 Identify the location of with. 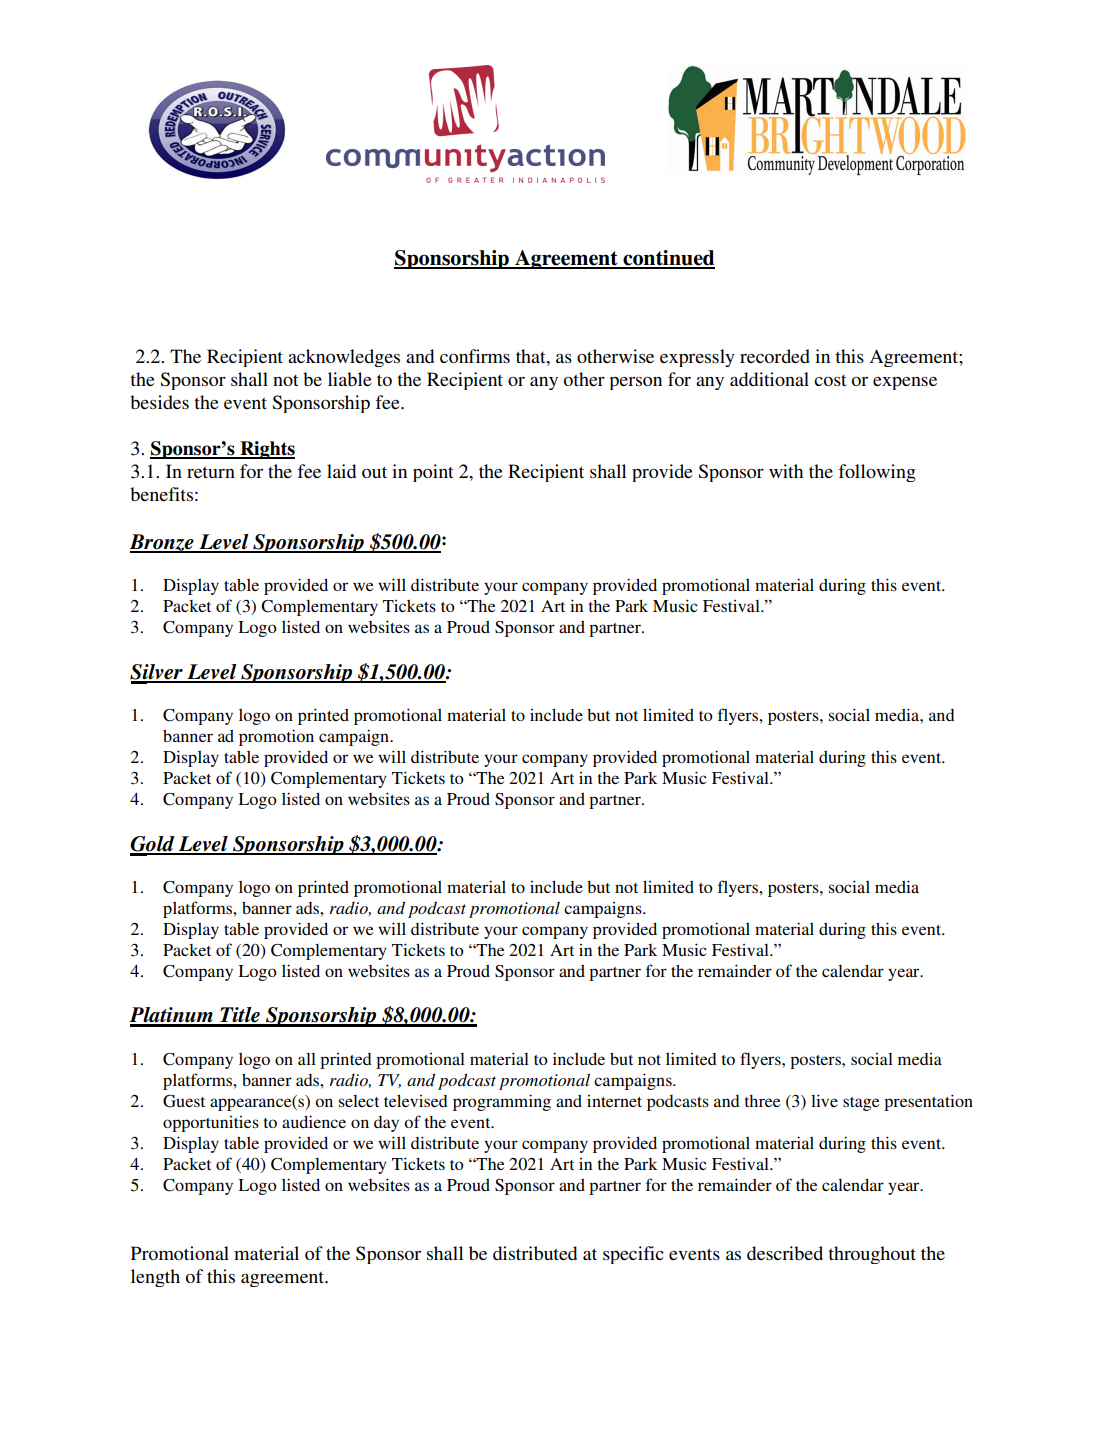
(786, 471).
